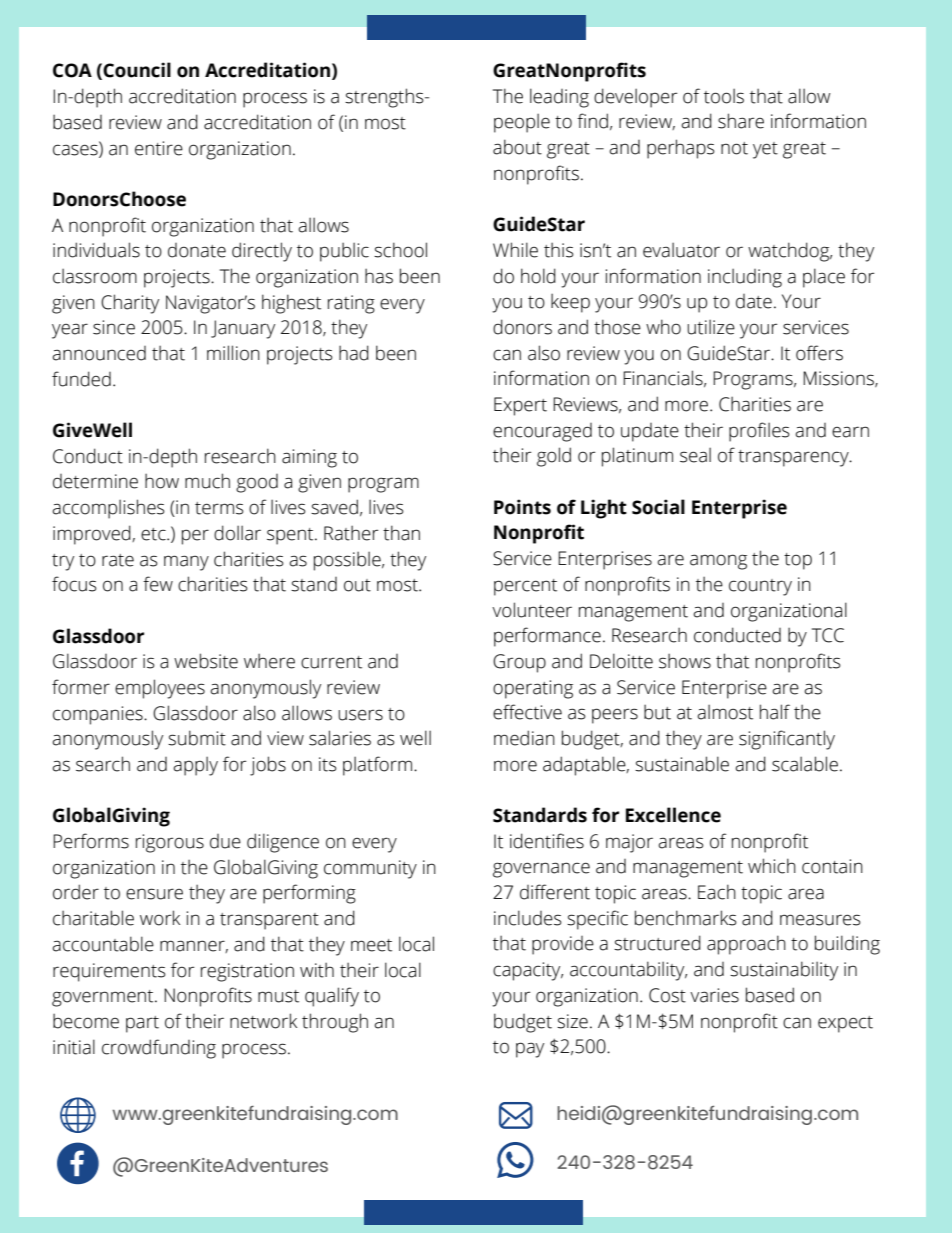  Describe the element at coordinates (522, 507) in the screenshot. I see `Points` at that location.
